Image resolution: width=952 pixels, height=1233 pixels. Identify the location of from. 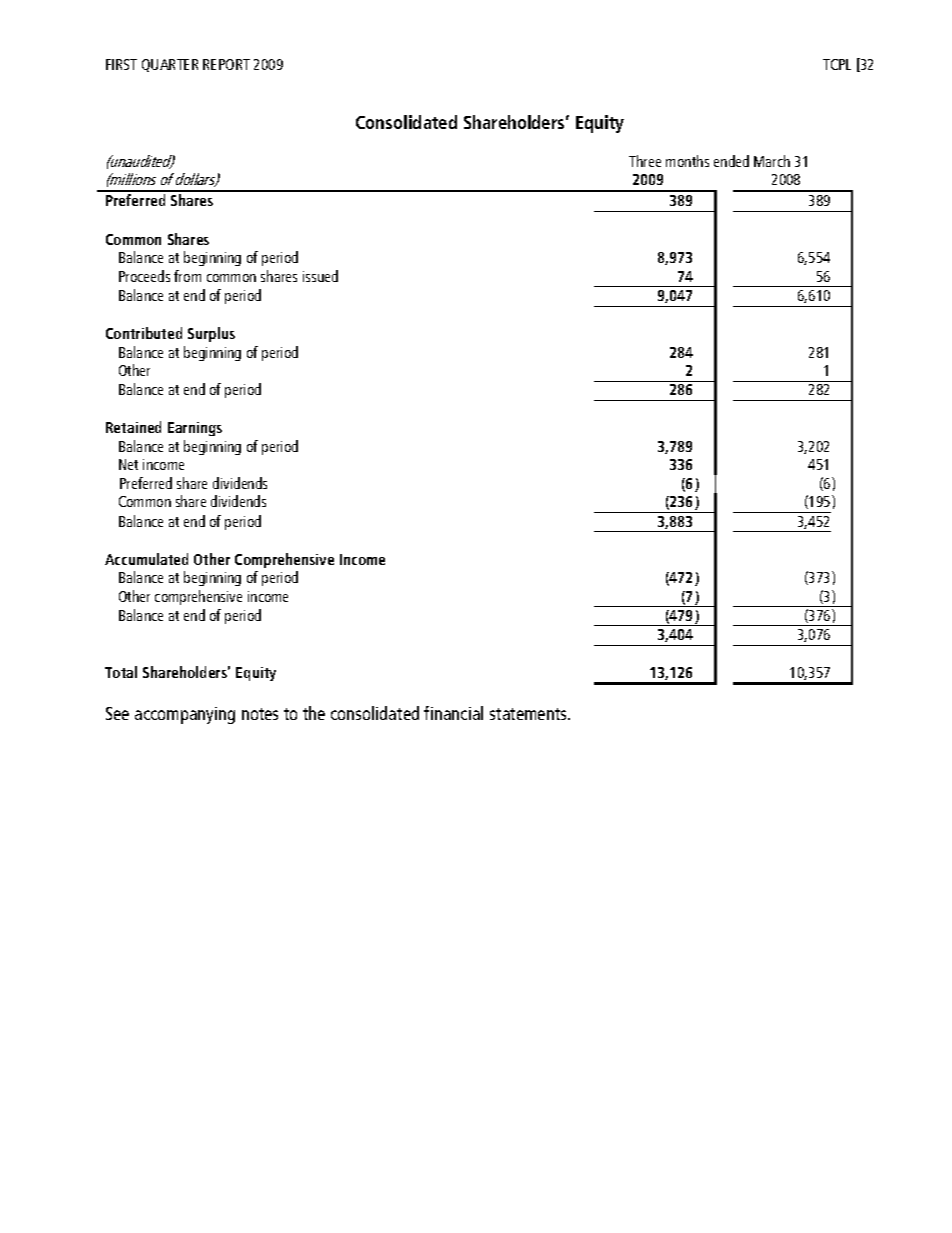
(187, 276).
